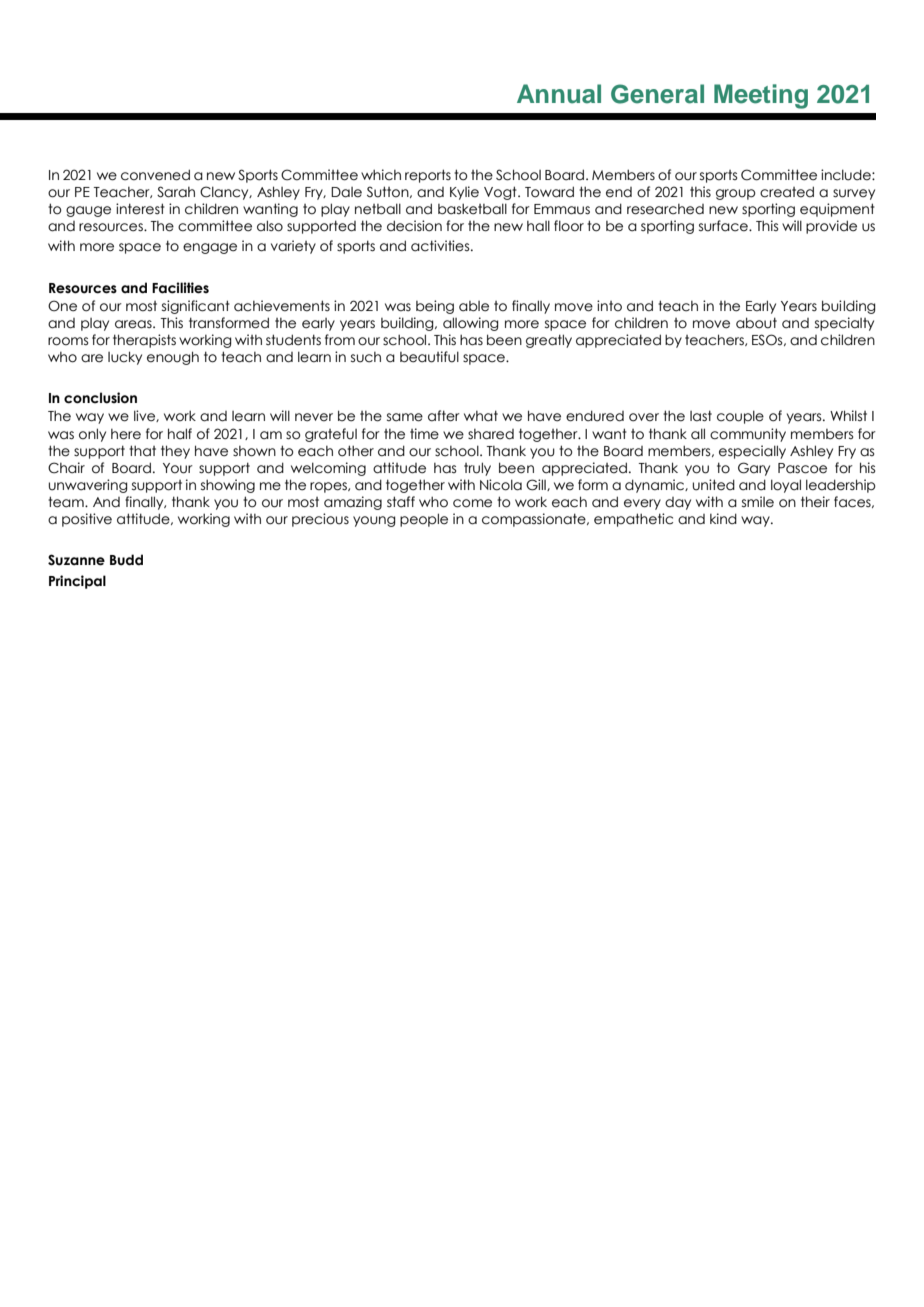  I want to click on about, so click(756, 323).
